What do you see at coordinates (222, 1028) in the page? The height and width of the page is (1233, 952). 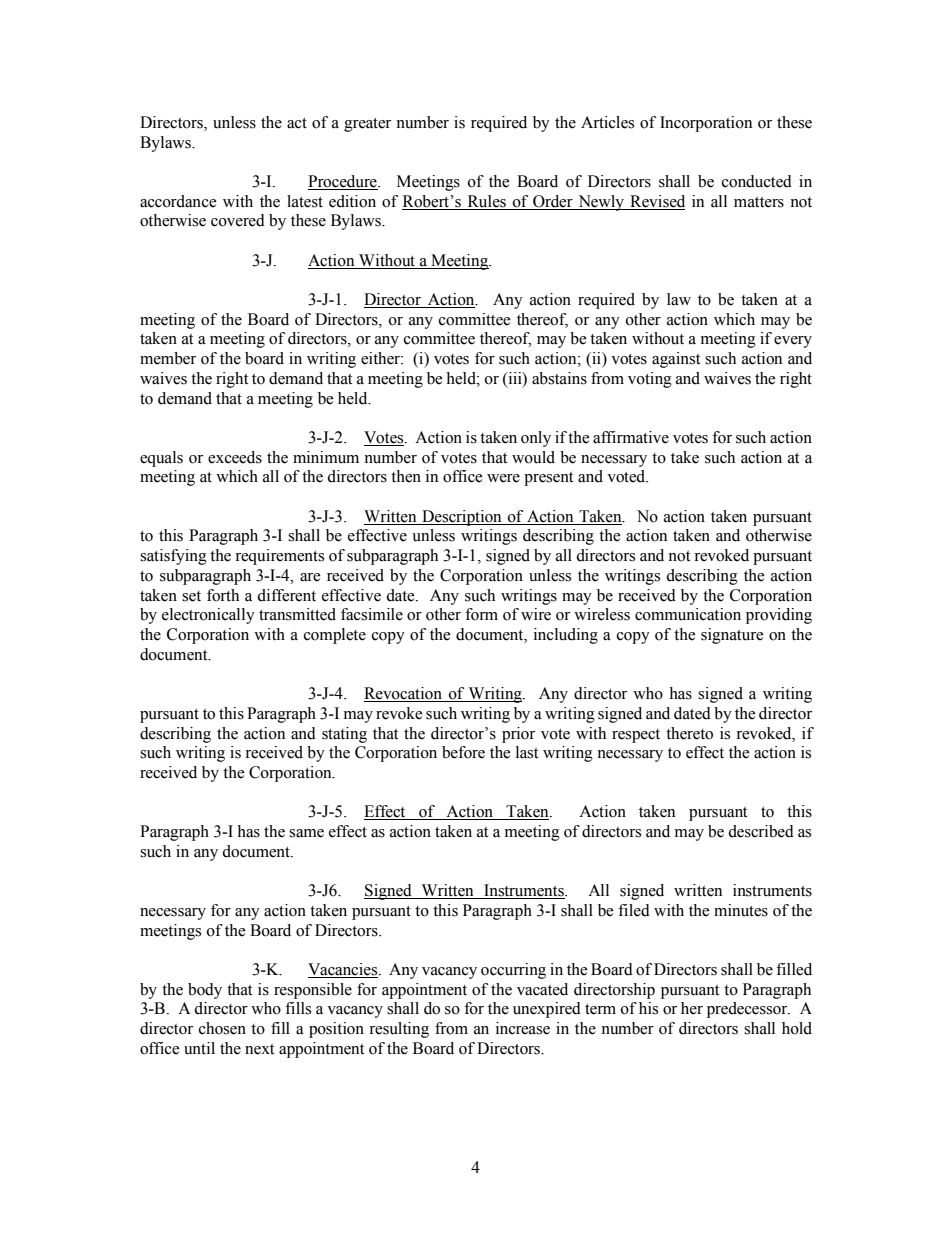 I see `chosen` at bounding box center [222, 1028].
